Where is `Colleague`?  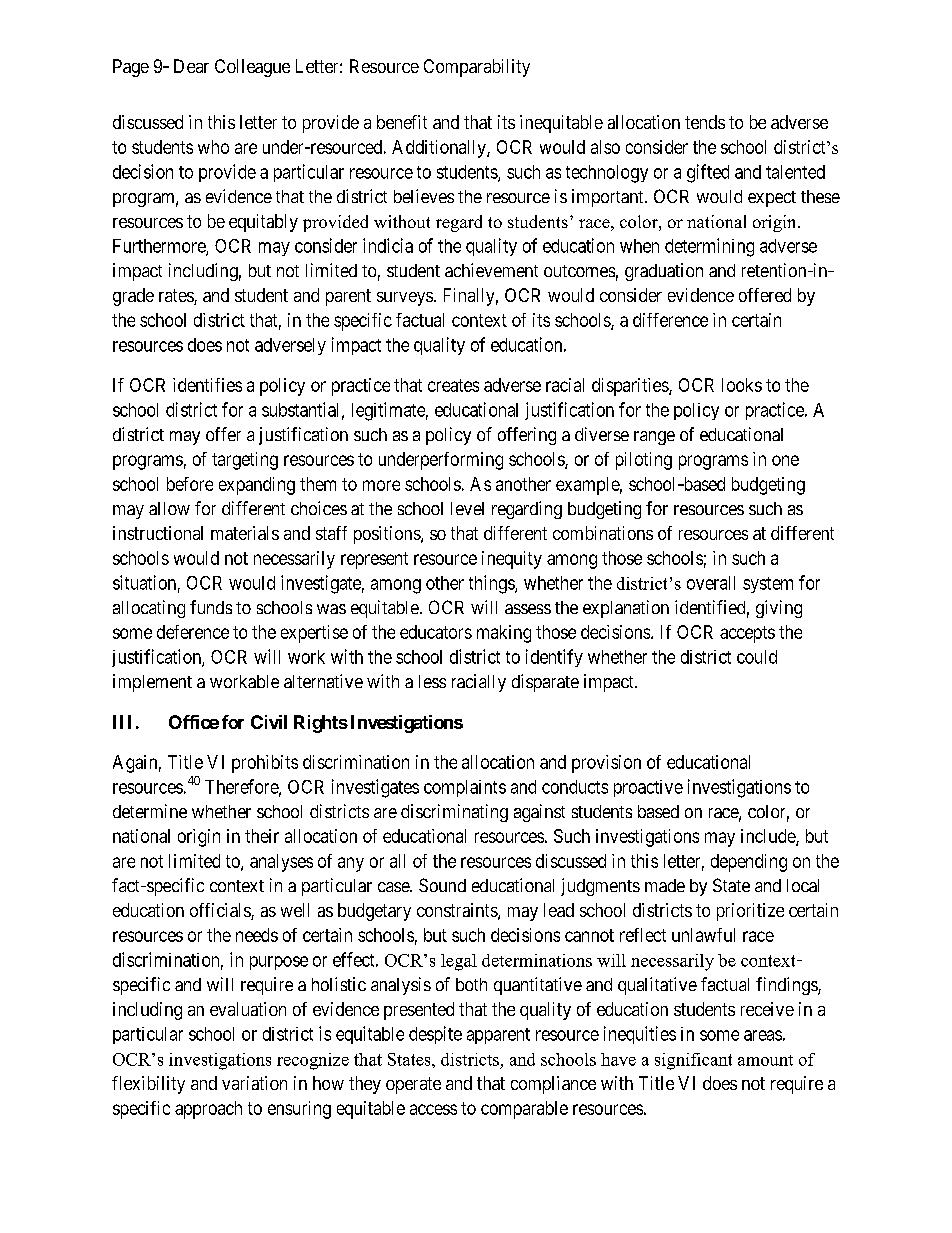
Colleague is located at coordinates (252, 68).
